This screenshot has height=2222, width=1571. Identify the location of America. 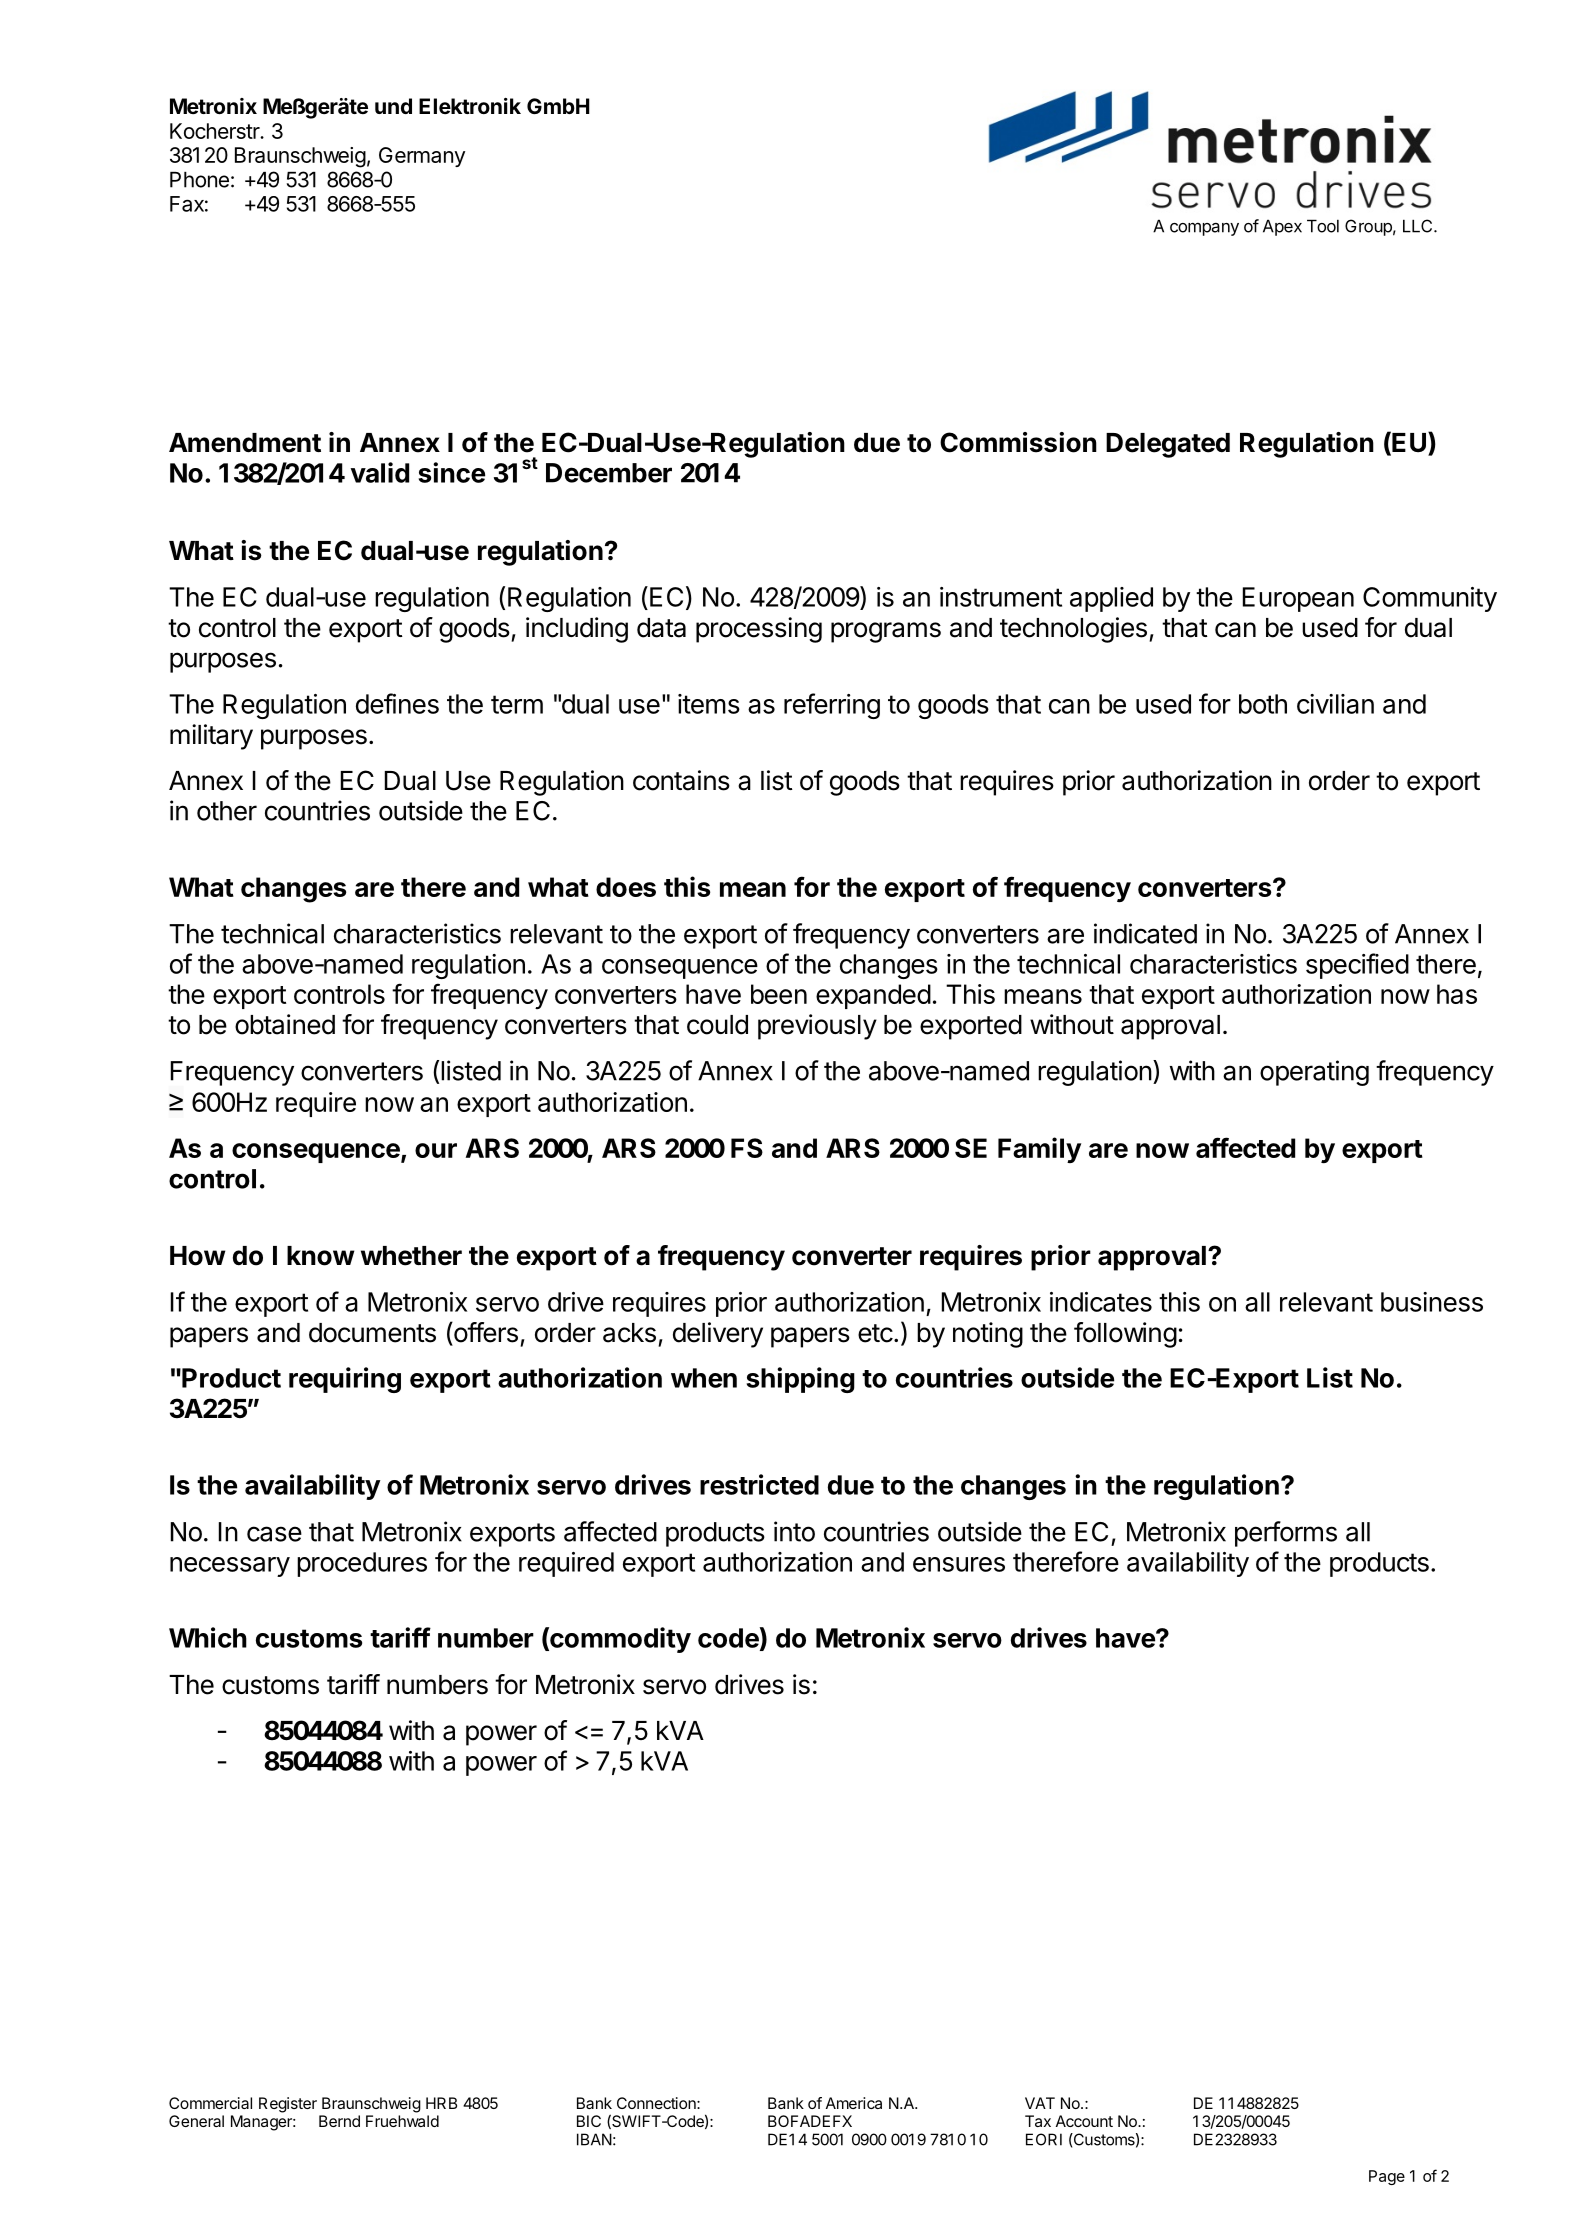
(854, 2103).
